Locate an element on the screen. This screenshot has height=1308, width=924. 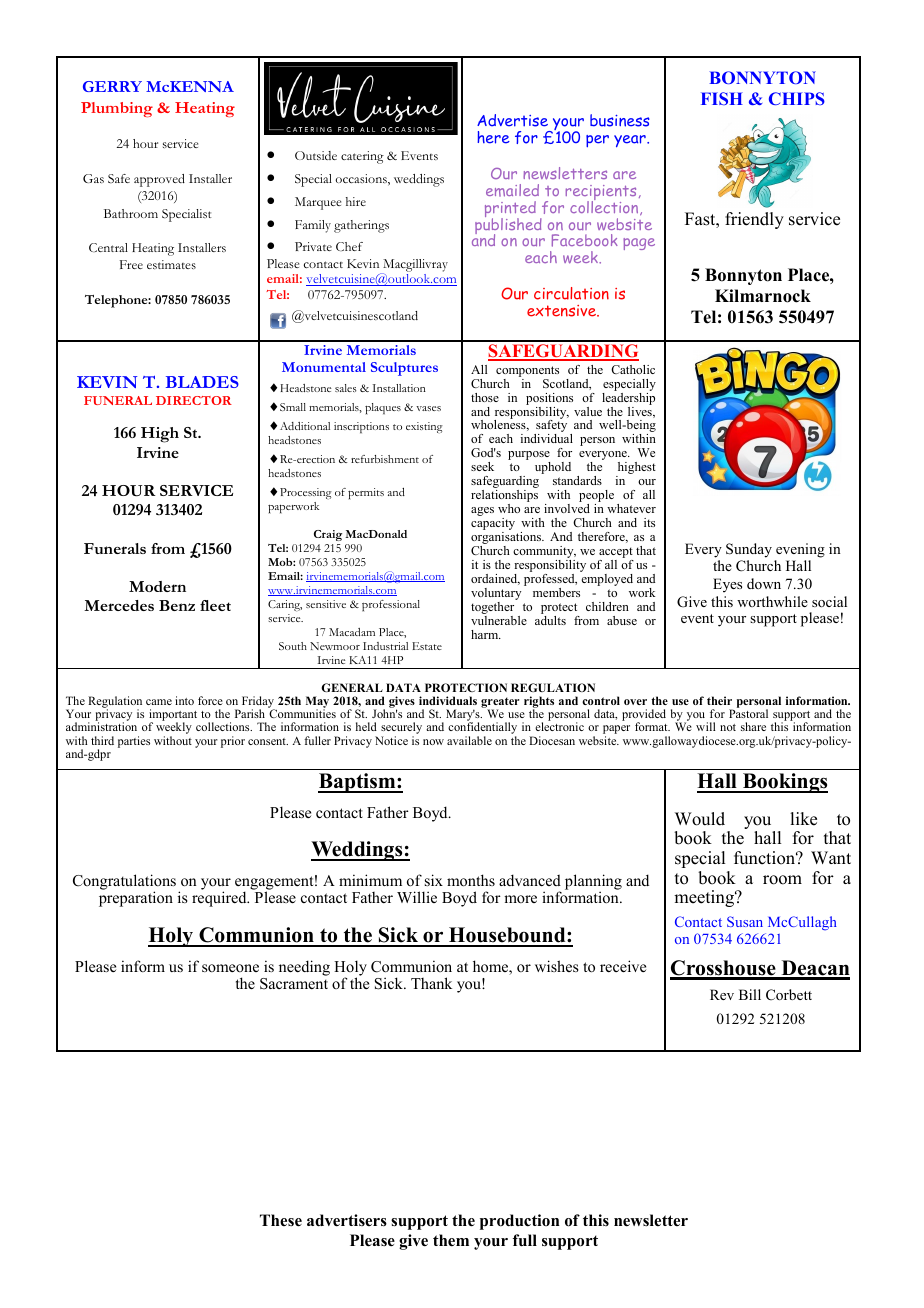
Sunday is located at coordinates (749, 550).
